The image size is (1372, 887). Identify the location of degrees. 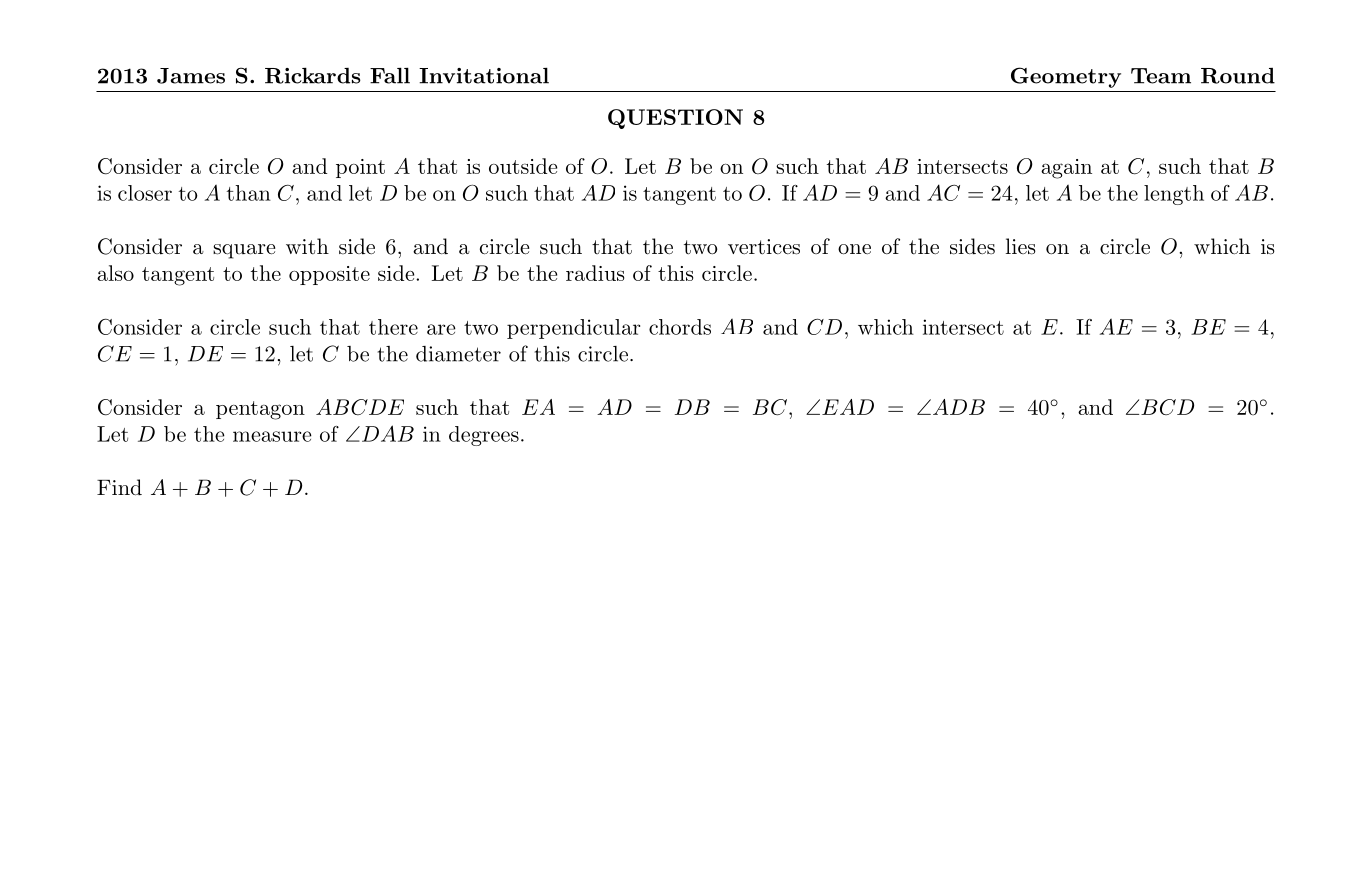
(484, 436).
